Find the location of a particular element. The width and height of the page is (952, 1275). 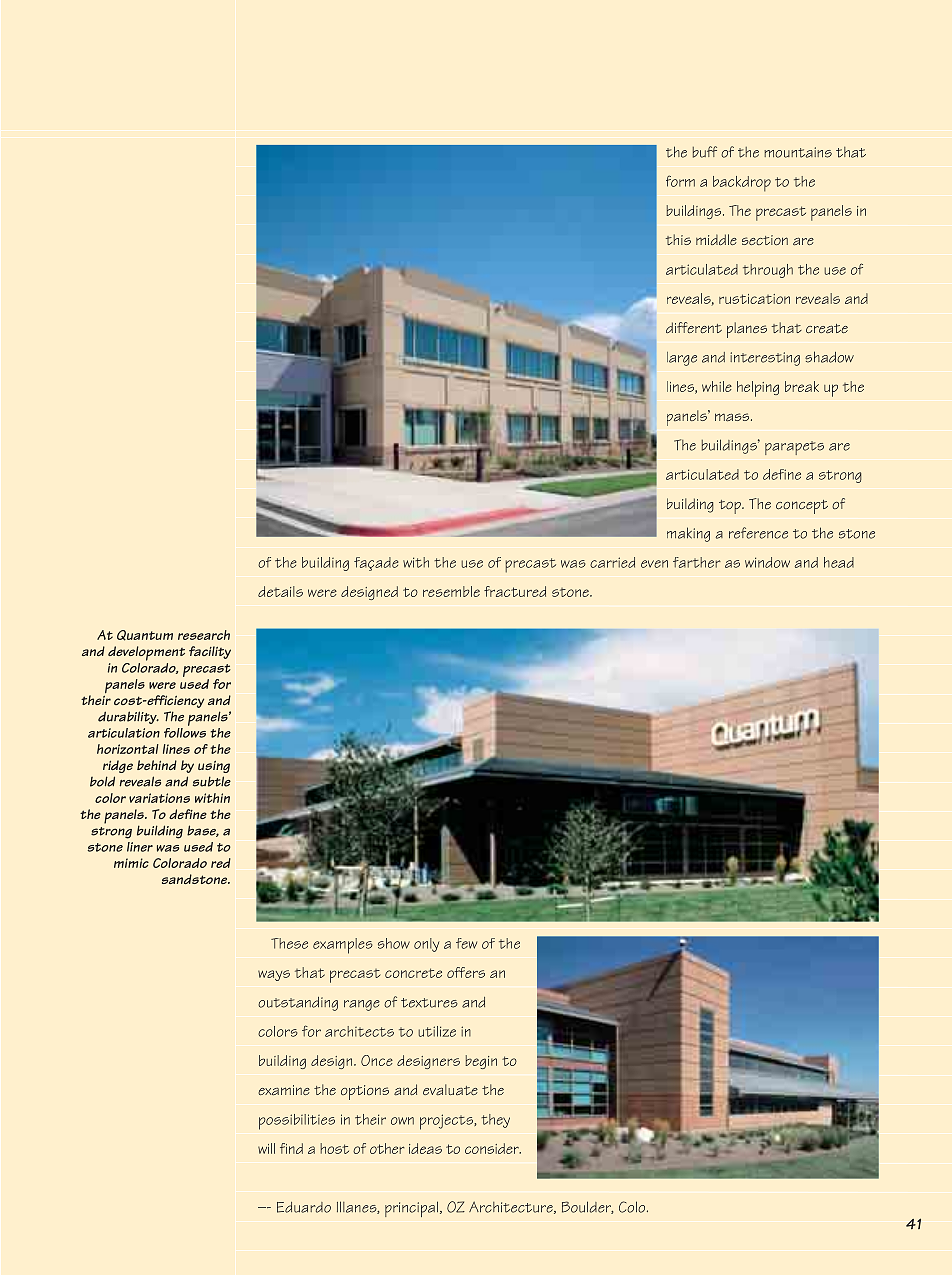

this is located at coordinates (678, 239).
